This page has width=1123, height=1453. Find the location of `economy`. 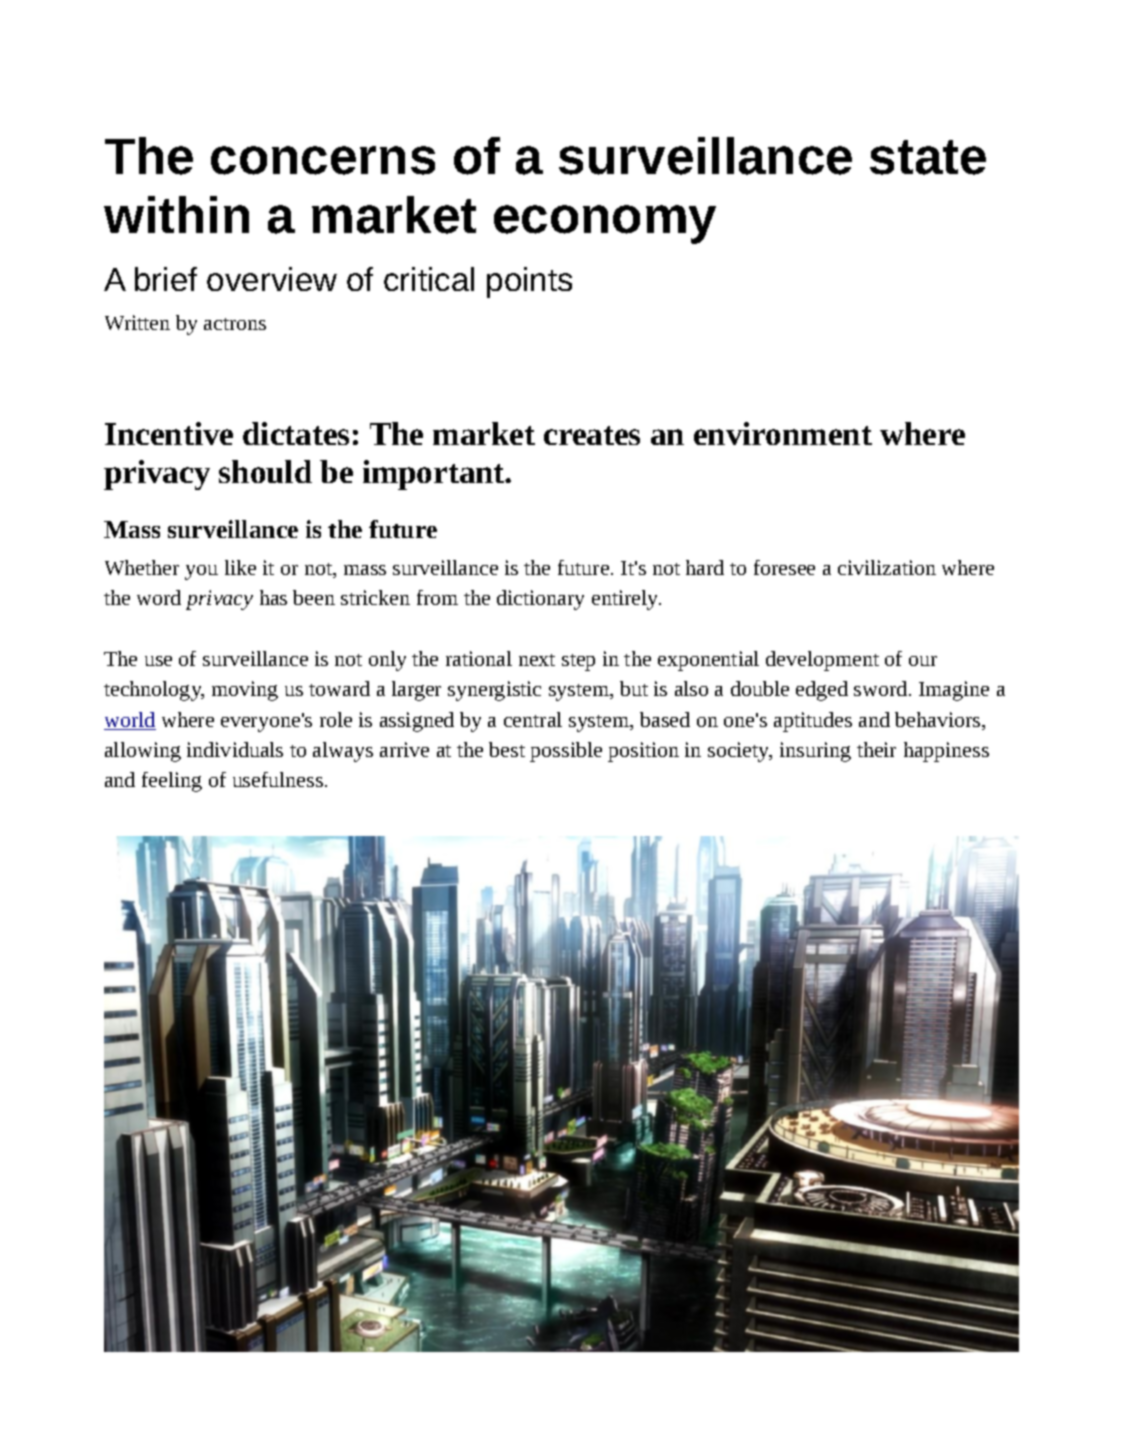

economy is located at coordinates (605, 224).
